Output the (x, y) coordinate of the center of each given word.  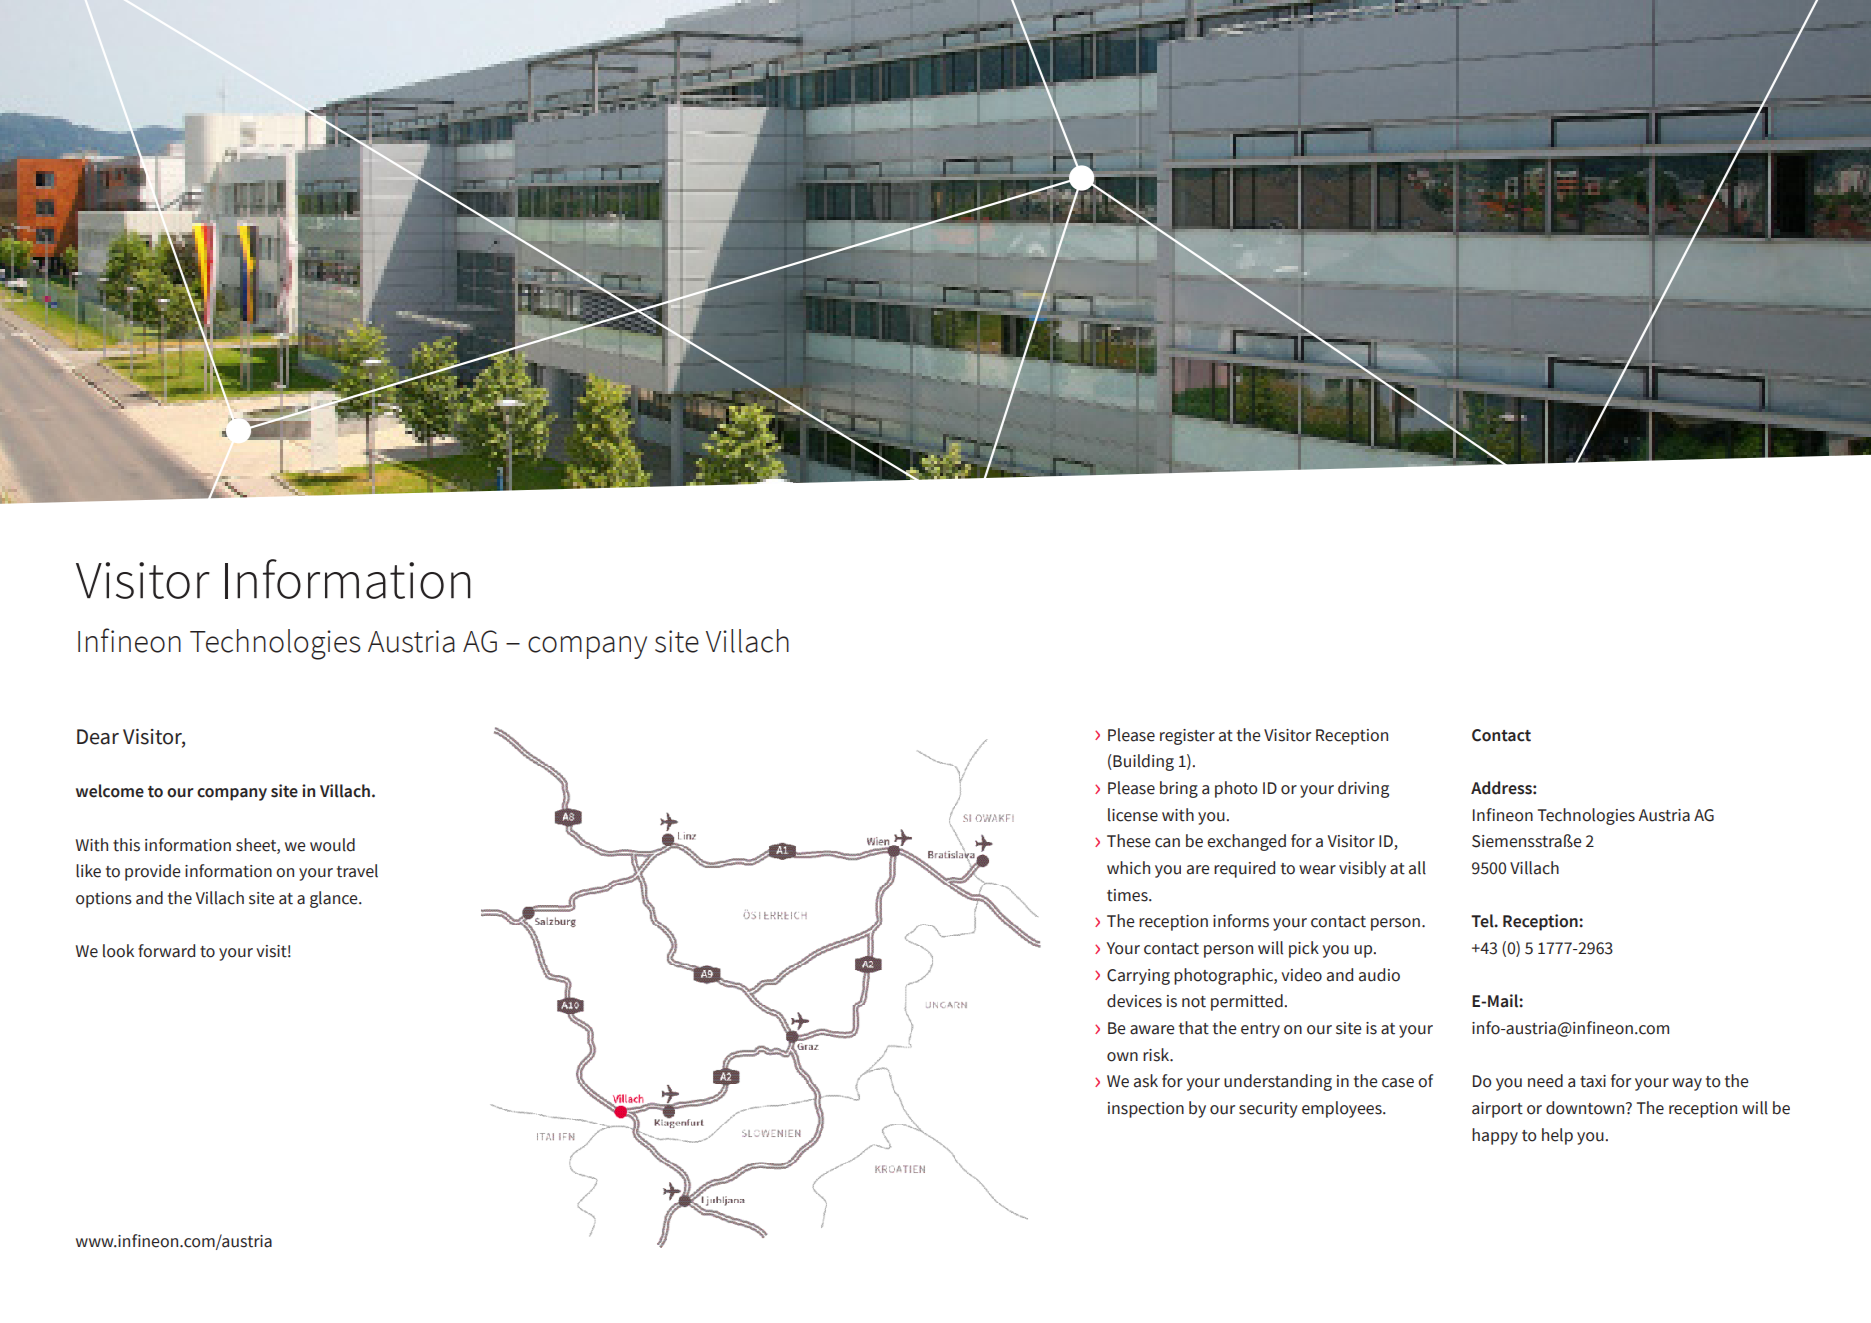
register (1187, 737)
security (1268, 1110)
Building (1142, 762)
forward (166, 951)
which (1128, 868)
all (1417, 868)
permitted (1247, 1002)
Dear (98, 737)
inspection (1146, 1110)
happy (1495, 1136)
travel (357, 871)
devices (1134, 1001)
